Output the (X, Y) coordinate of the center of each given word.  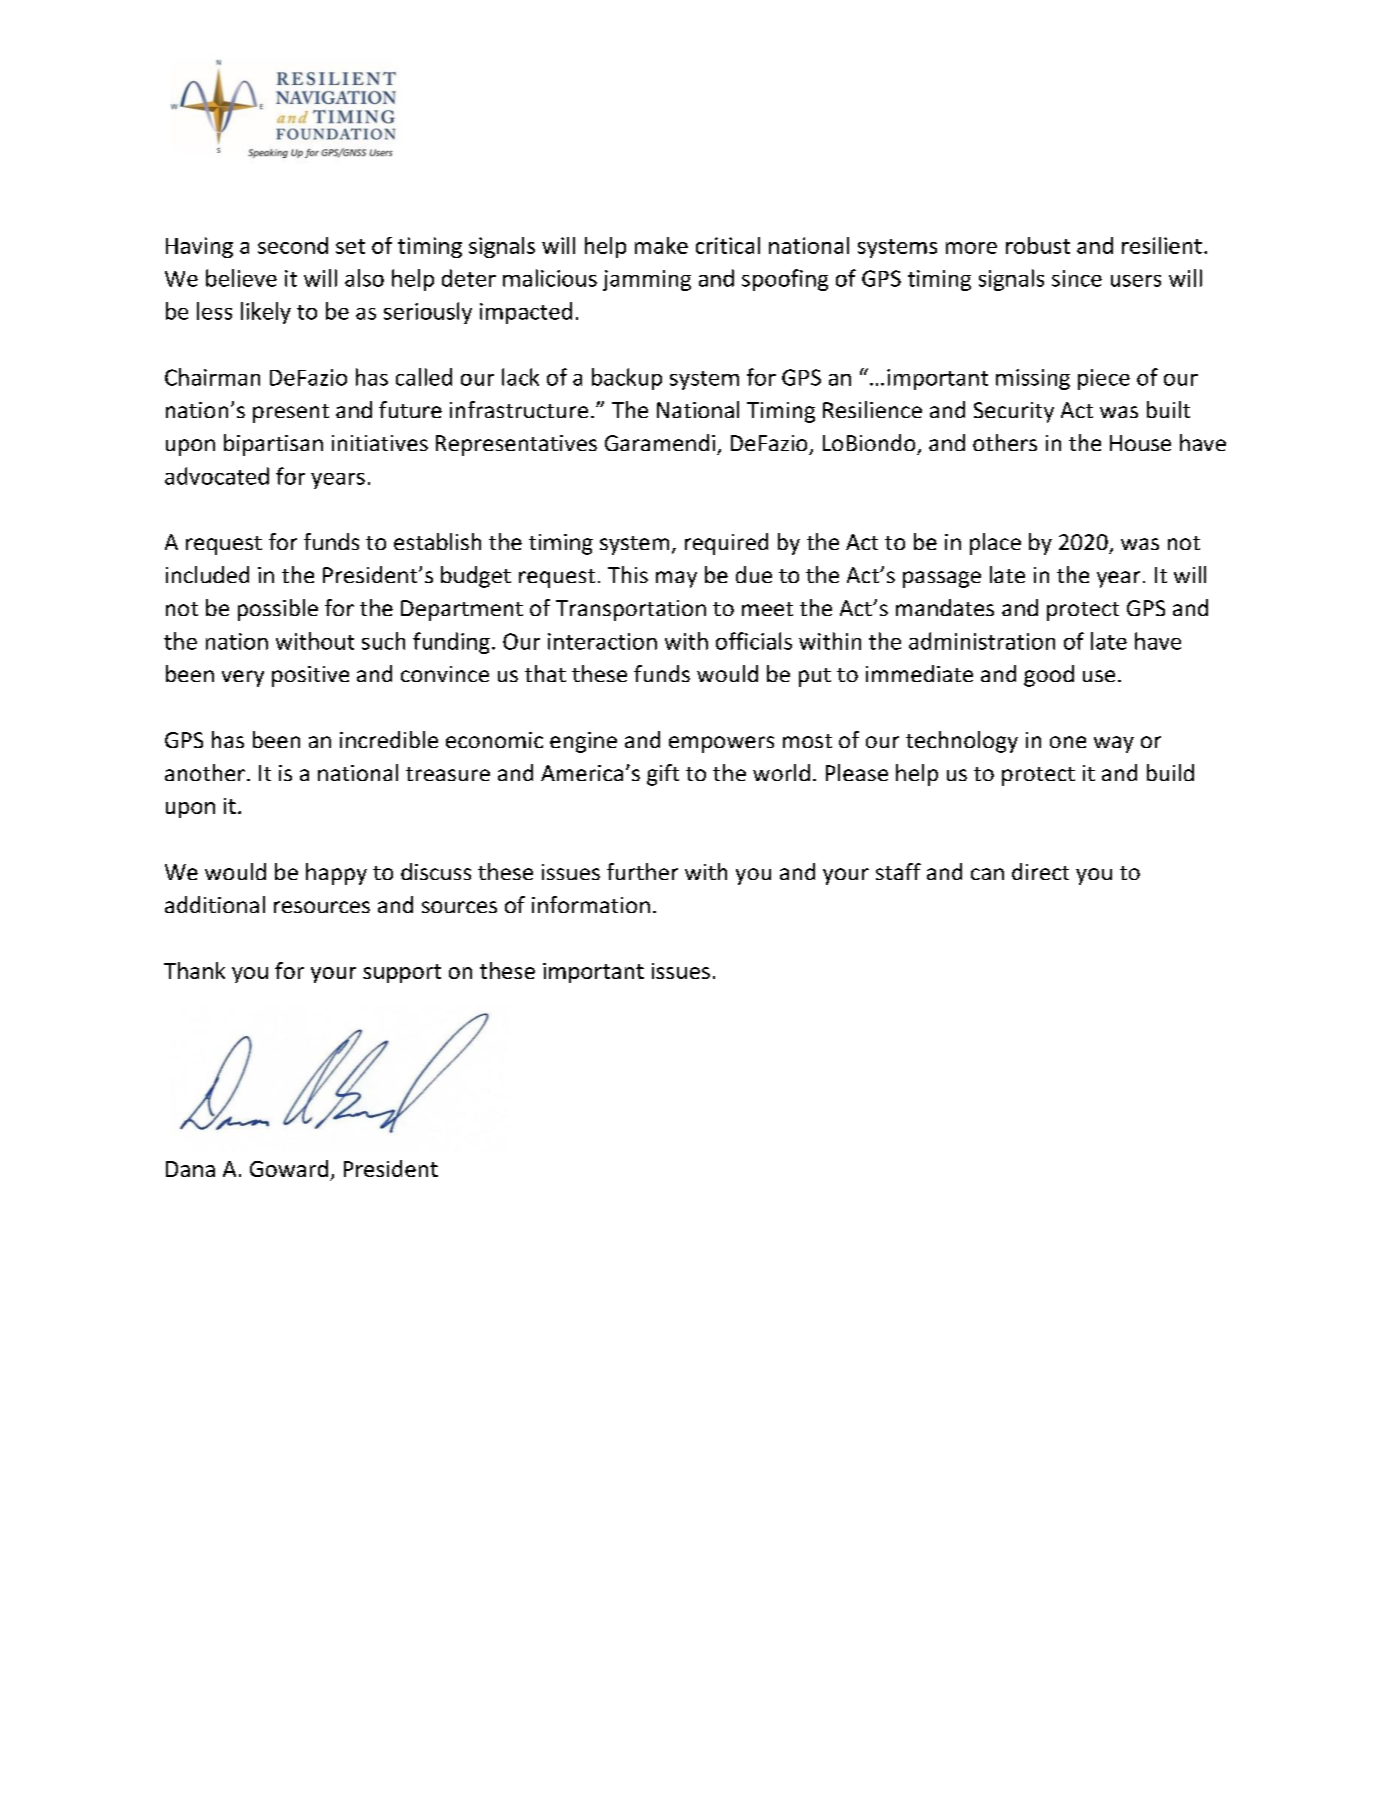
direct (1040, 871)
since (1077, 278)
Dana (190, 1169)
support (402, 973)
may (676, 579)
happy (336, 874)
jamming (647, 280)
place (995, 544)
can (987, 874)
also (364, 278)
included (207, 574)
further (642, 871)
